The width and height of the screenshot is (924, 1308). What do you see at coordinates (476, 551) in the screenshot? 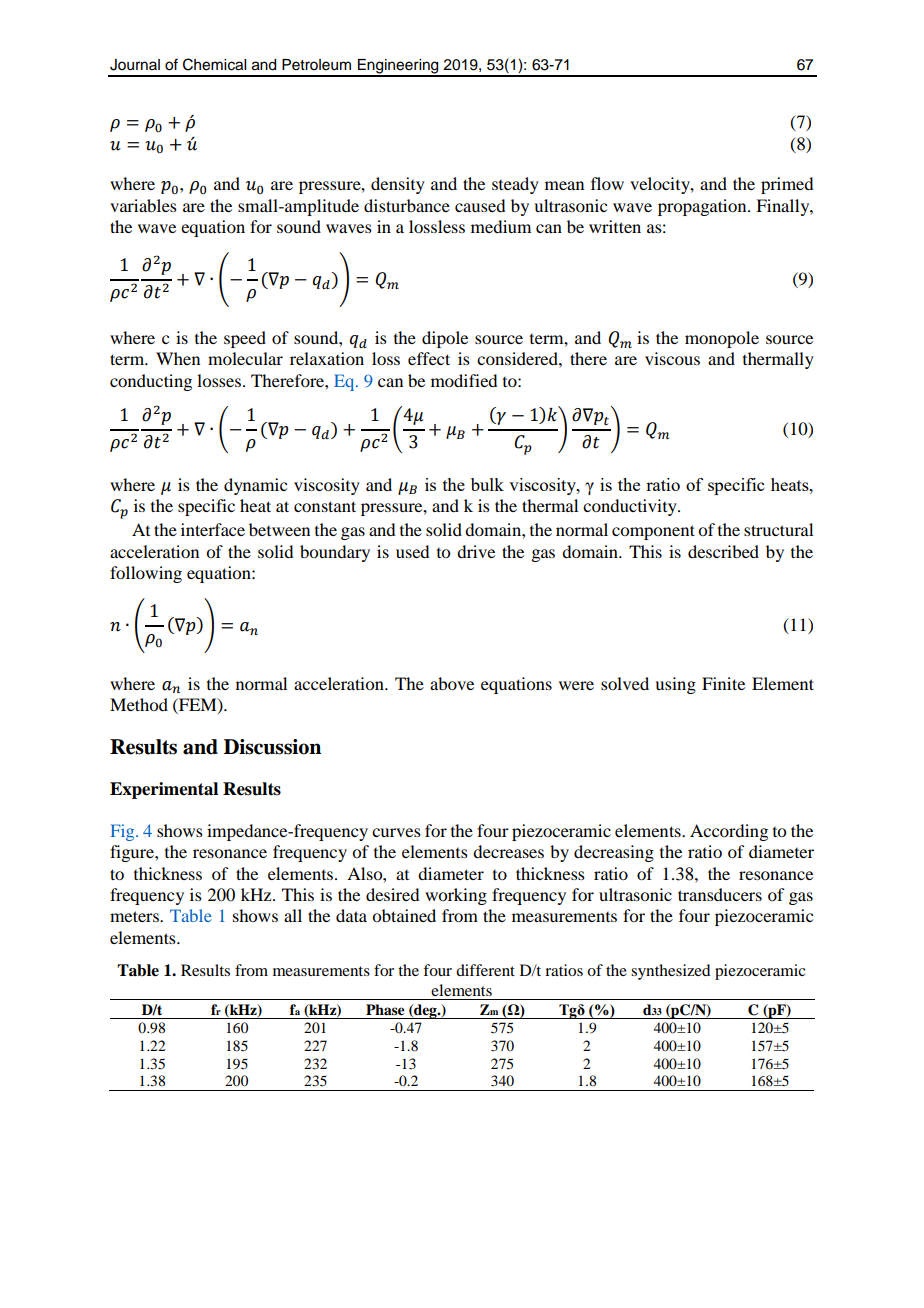
I see `drive` at bounding box center [476, 551].
